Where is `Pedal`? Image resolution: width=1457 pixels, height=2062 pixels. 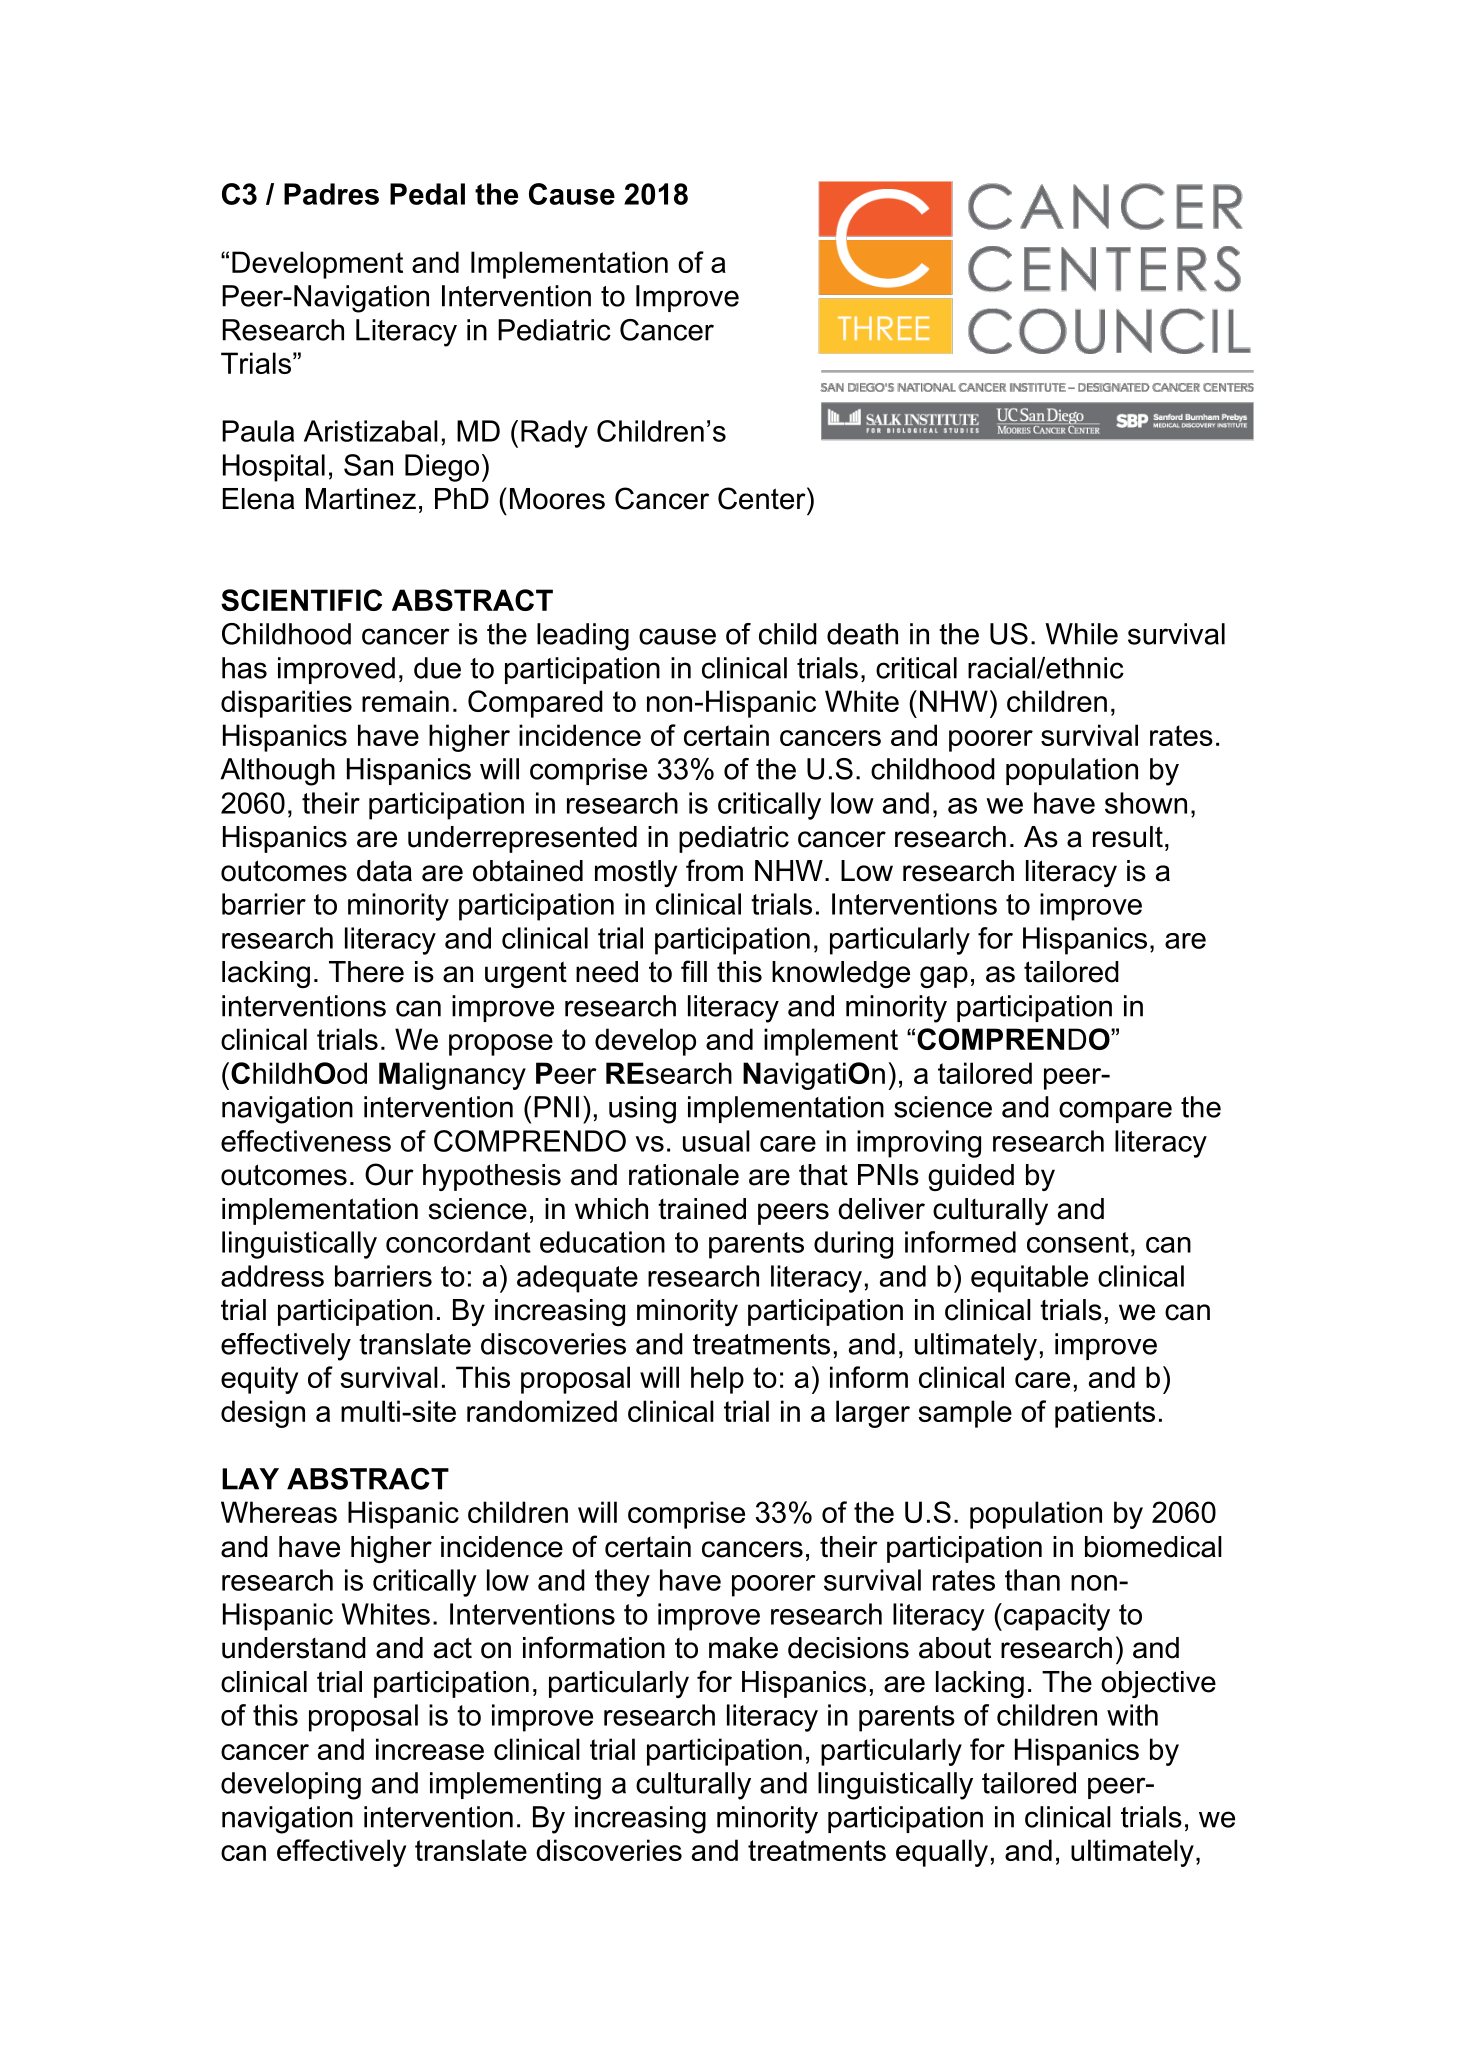 Pedal is located at coordinates (427, 194).
